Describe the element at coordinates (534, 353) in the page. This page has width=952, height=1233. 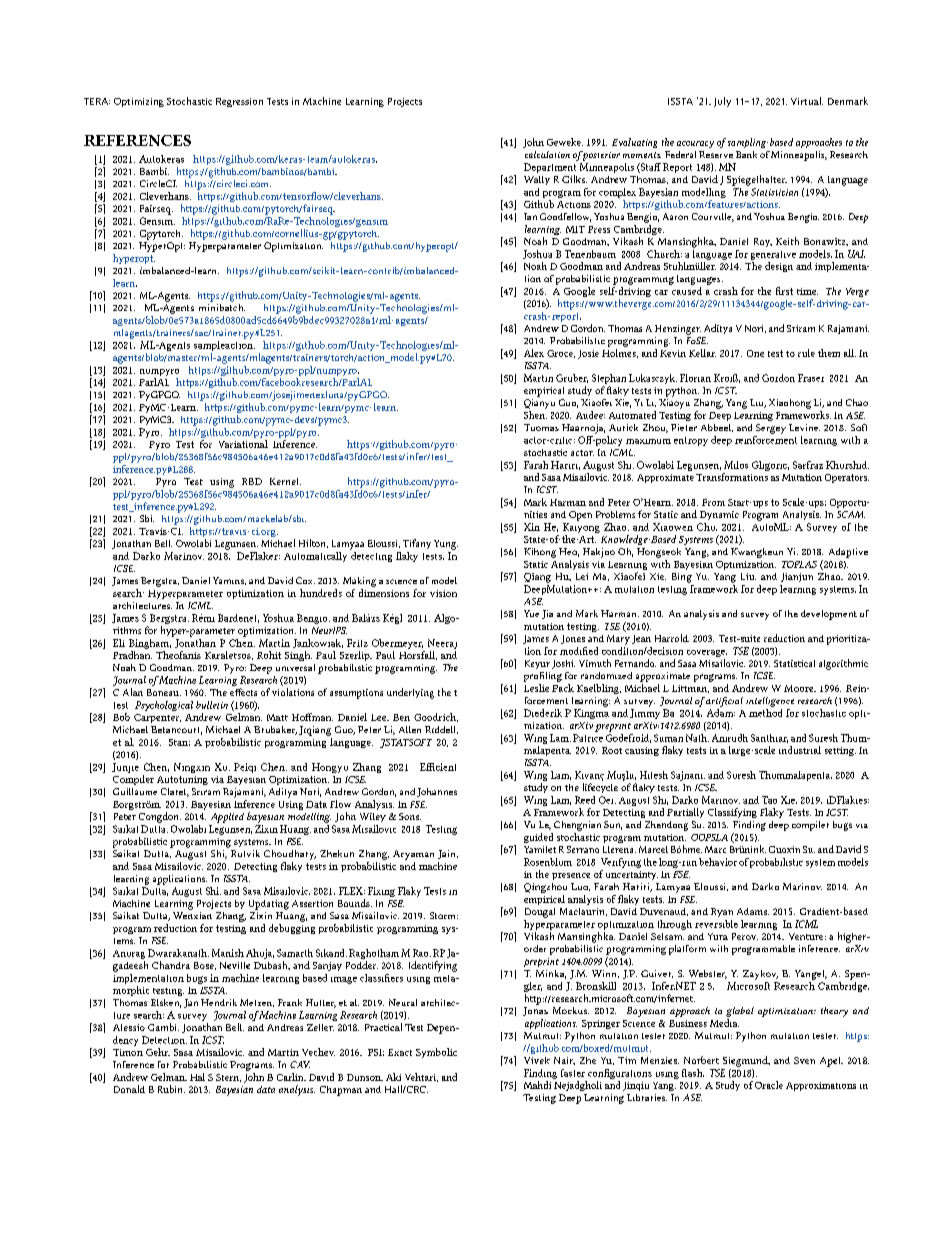
I see `Alex` at that location.
